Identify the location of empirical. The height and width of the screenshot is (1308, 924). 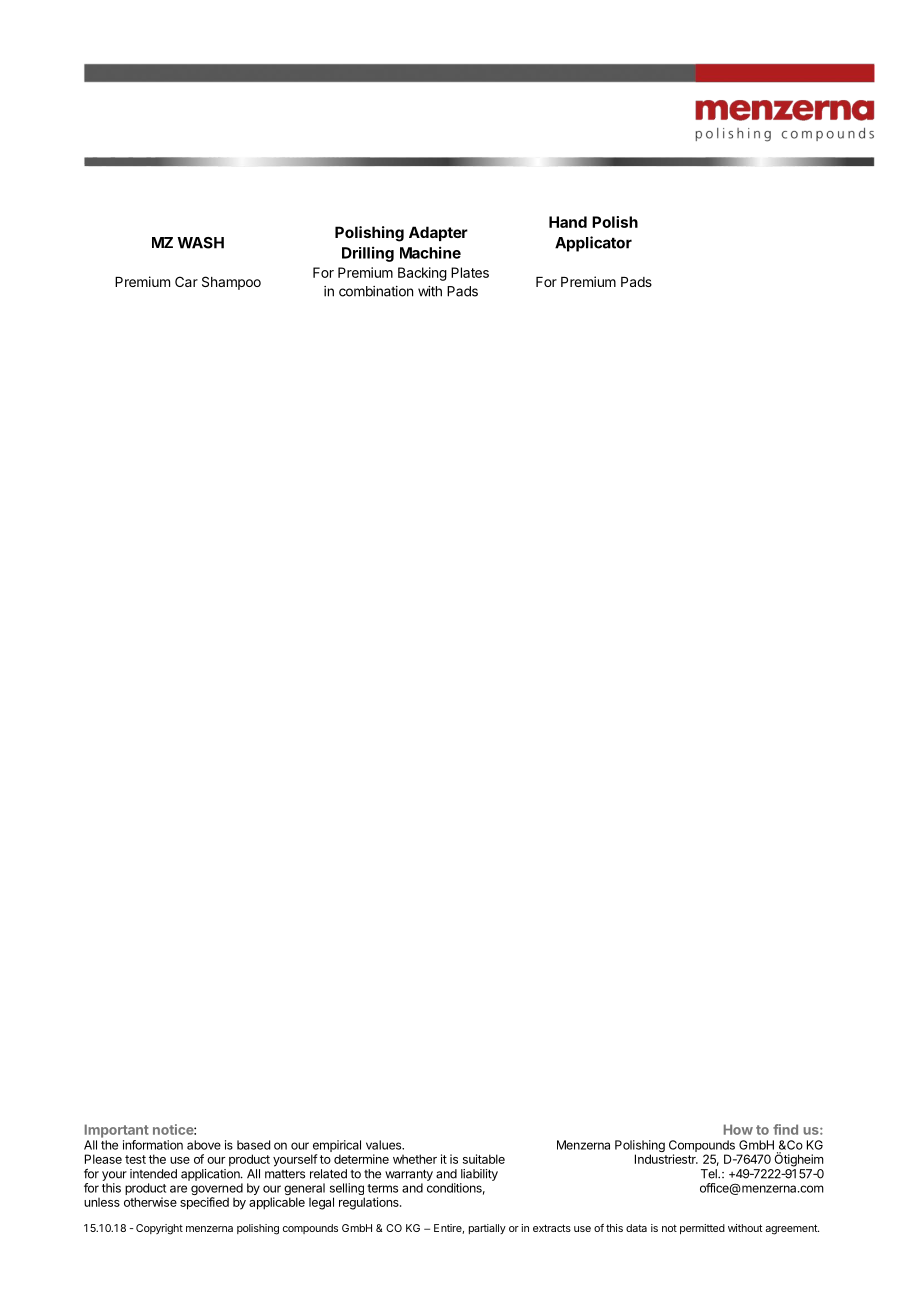
(336, 1147).
